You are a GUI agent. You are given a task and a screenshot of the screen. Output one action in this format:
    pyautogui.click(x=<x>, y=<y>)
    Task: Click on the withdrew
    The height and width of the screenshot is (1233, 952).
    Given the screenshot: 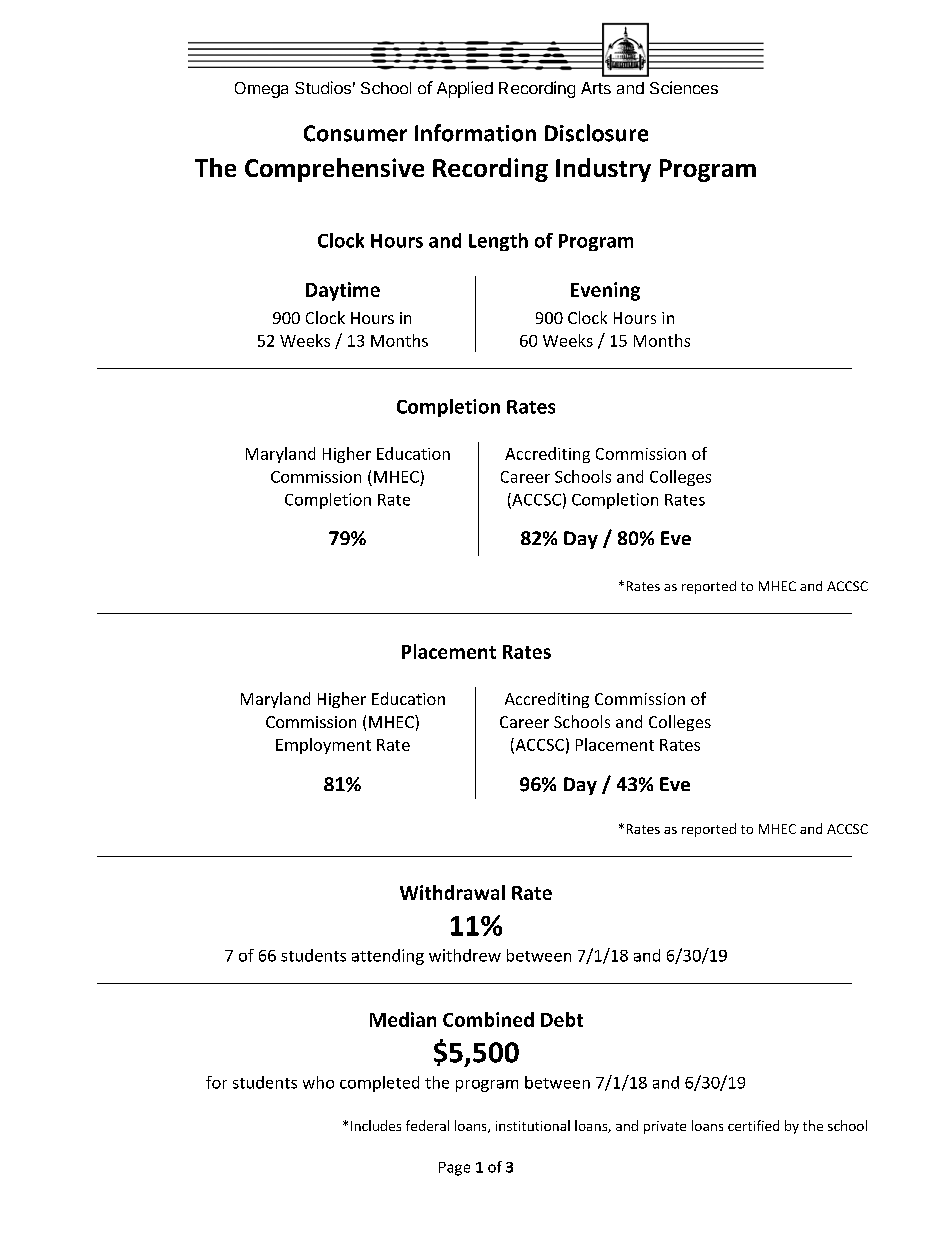 What is the action you would take?
    pyautogui.click(x=465, y=955)
